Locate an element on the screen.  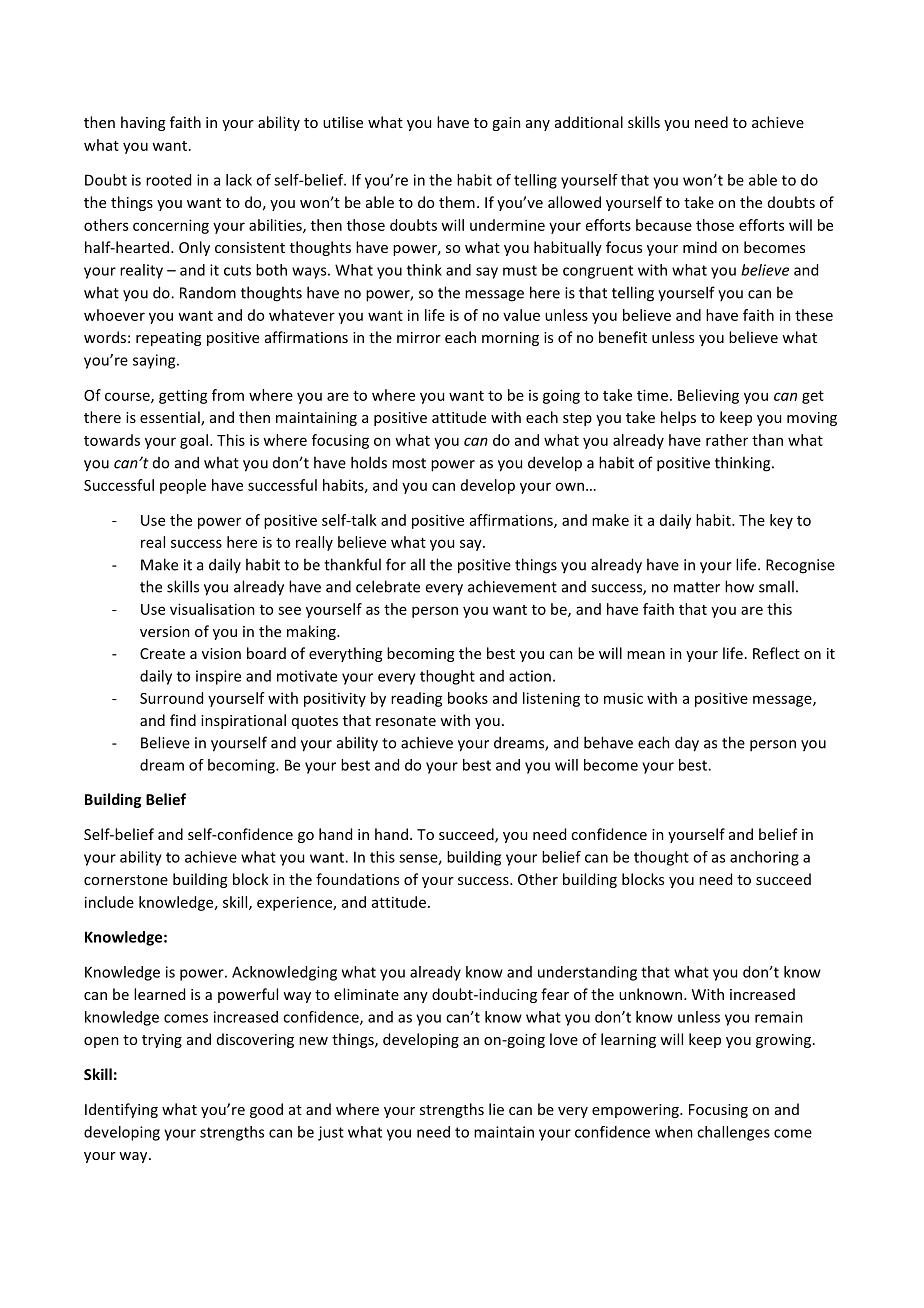
find is located at coordinates (183, 720).
